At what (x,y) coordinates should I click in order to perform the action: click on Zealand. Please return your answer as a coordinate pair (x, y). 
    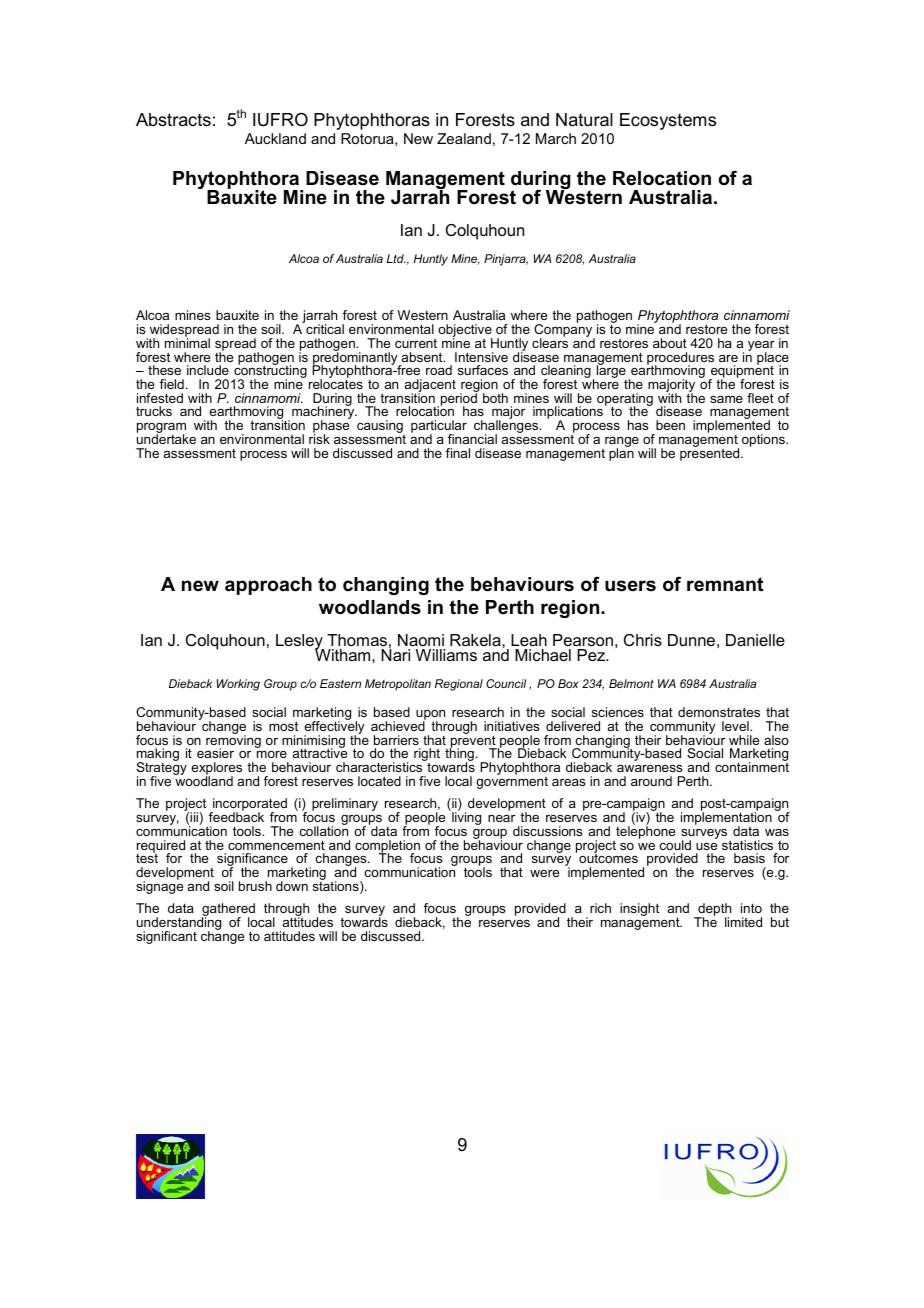
    Looking at the image, I should click on (464, 138).
